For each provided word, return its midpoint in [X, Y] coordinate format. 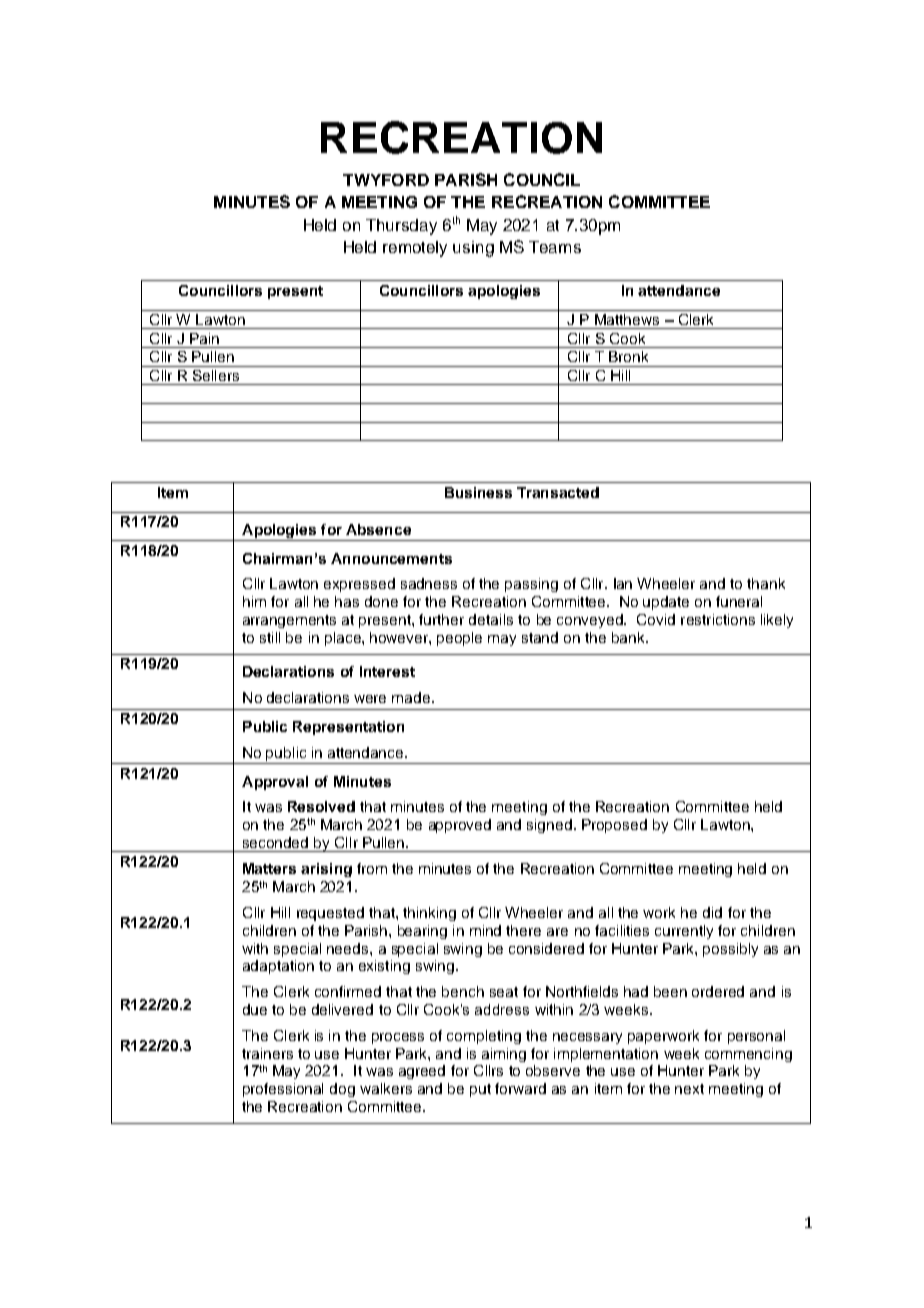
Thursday [401, 227]
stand [540, 637]
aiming [504, 1055]
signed [549, 826]
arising [326, 870]
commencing [748, 1055]
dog [342, 1090]
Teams [555, 247]
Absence [378, 529]
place [344, 639]
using [473, 249]
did [712, 912]
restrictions [718, 619]
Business [478, 492]
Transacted [558, 492]
